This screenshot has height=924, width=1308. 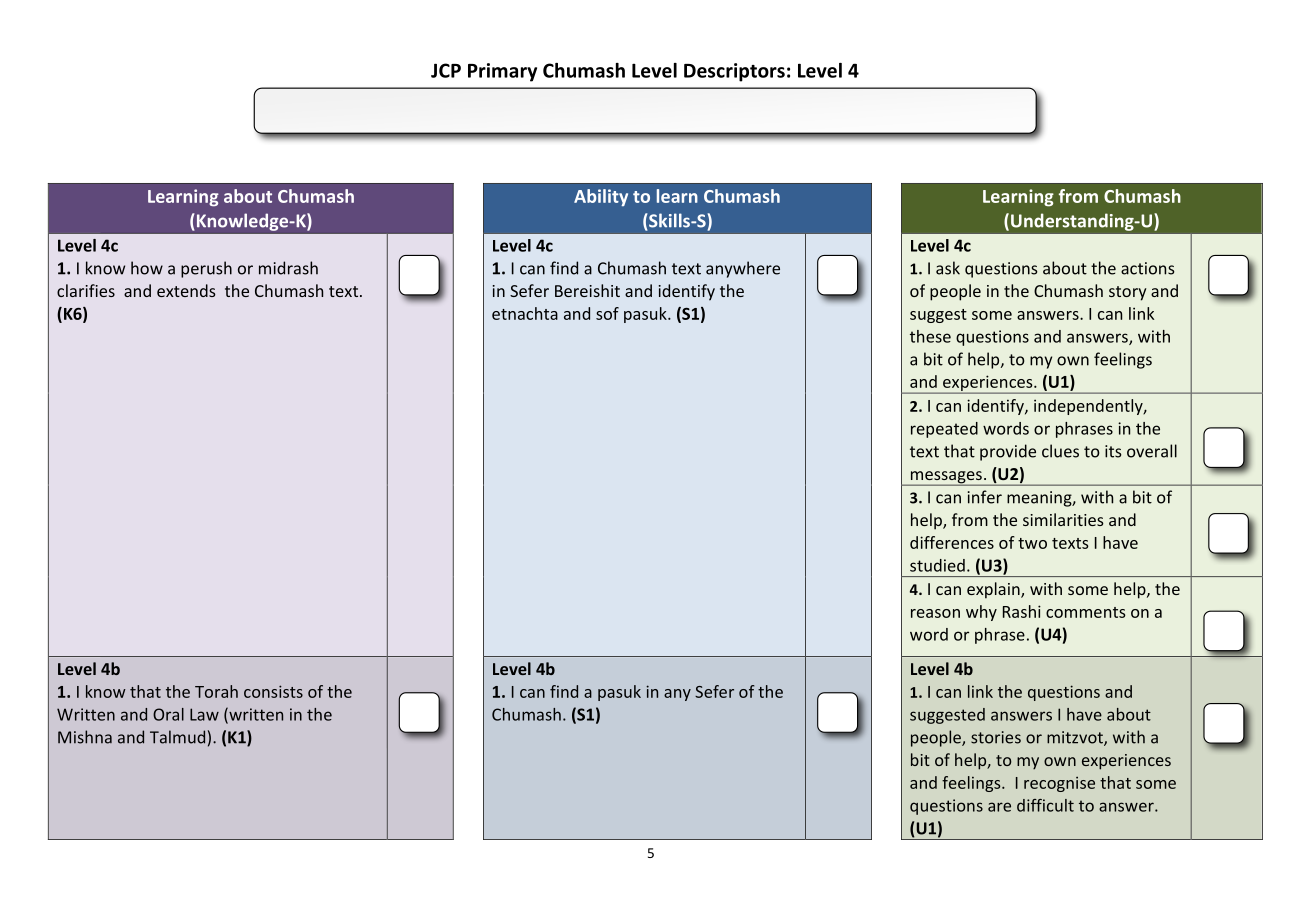 I want to click on JCP, so click(x=446, y=70).
